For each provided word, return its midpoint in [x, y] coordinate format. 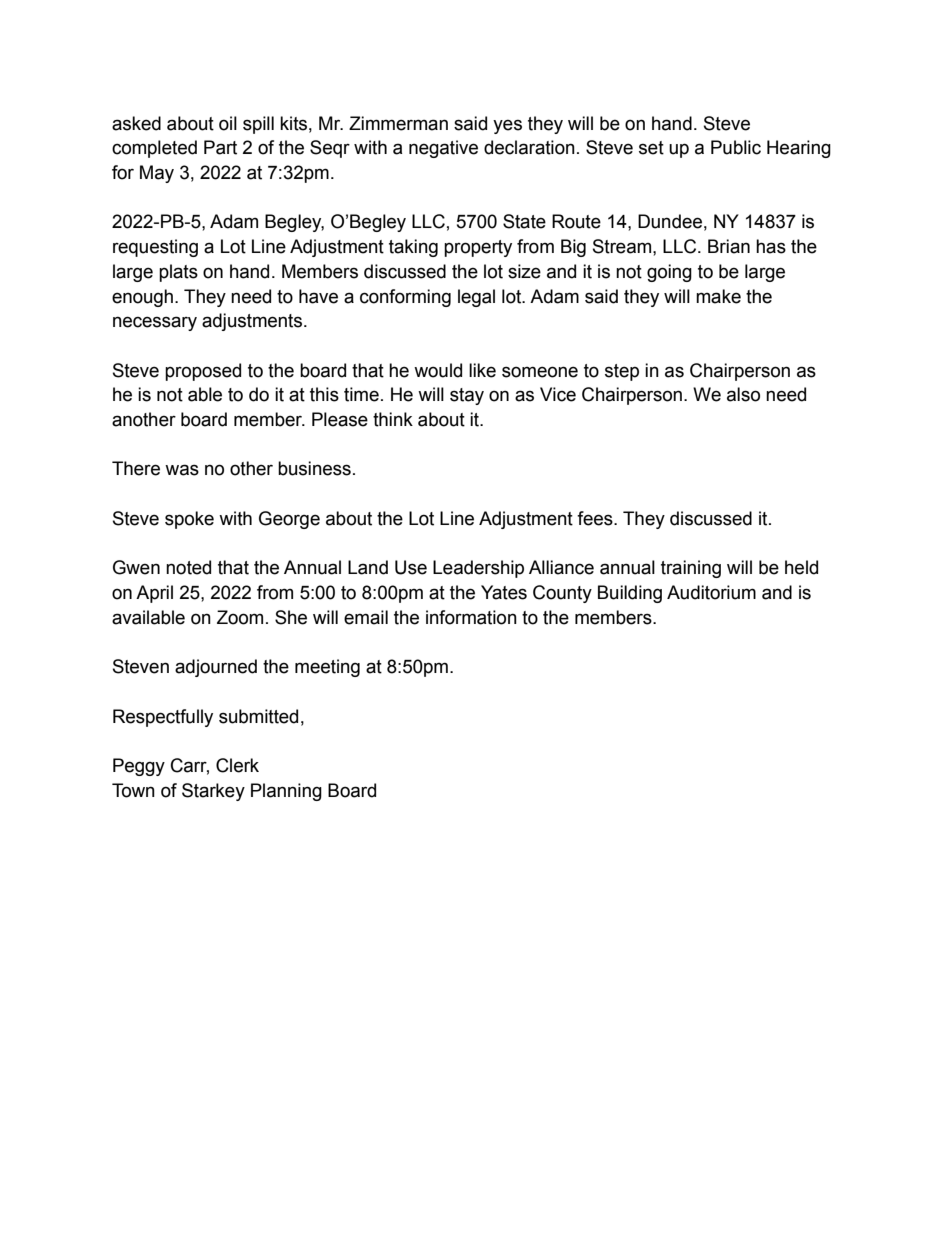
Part [220, 147]
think [393, 419]
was [182, 470]
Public [736, 147]
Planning [286, 792]
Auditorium [711, 592]
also [743, 394]
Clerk [237, 765]
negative [443, 149]
